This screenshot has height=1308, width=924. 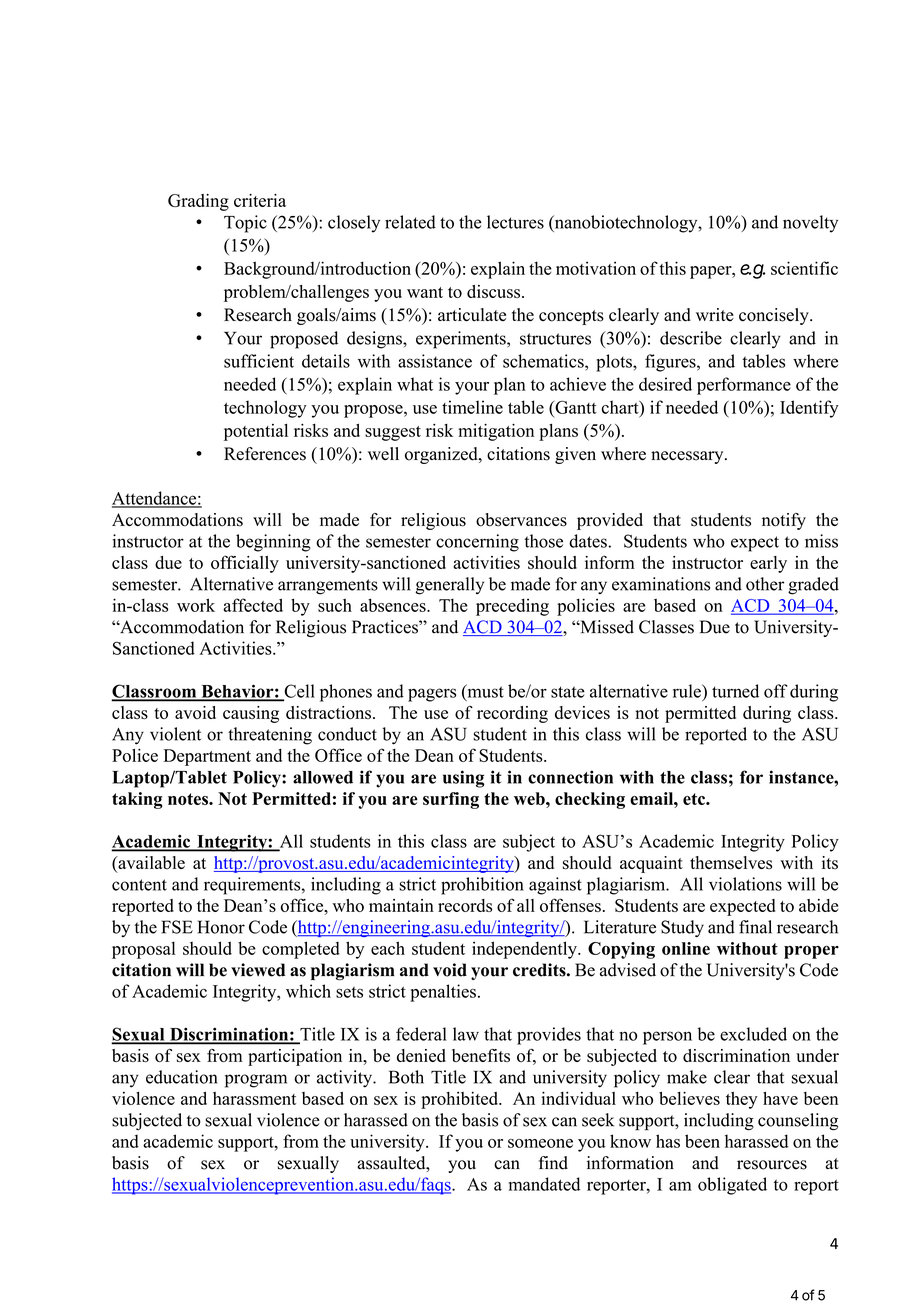 I want to click on novelty, so click(x=810, y=224).
